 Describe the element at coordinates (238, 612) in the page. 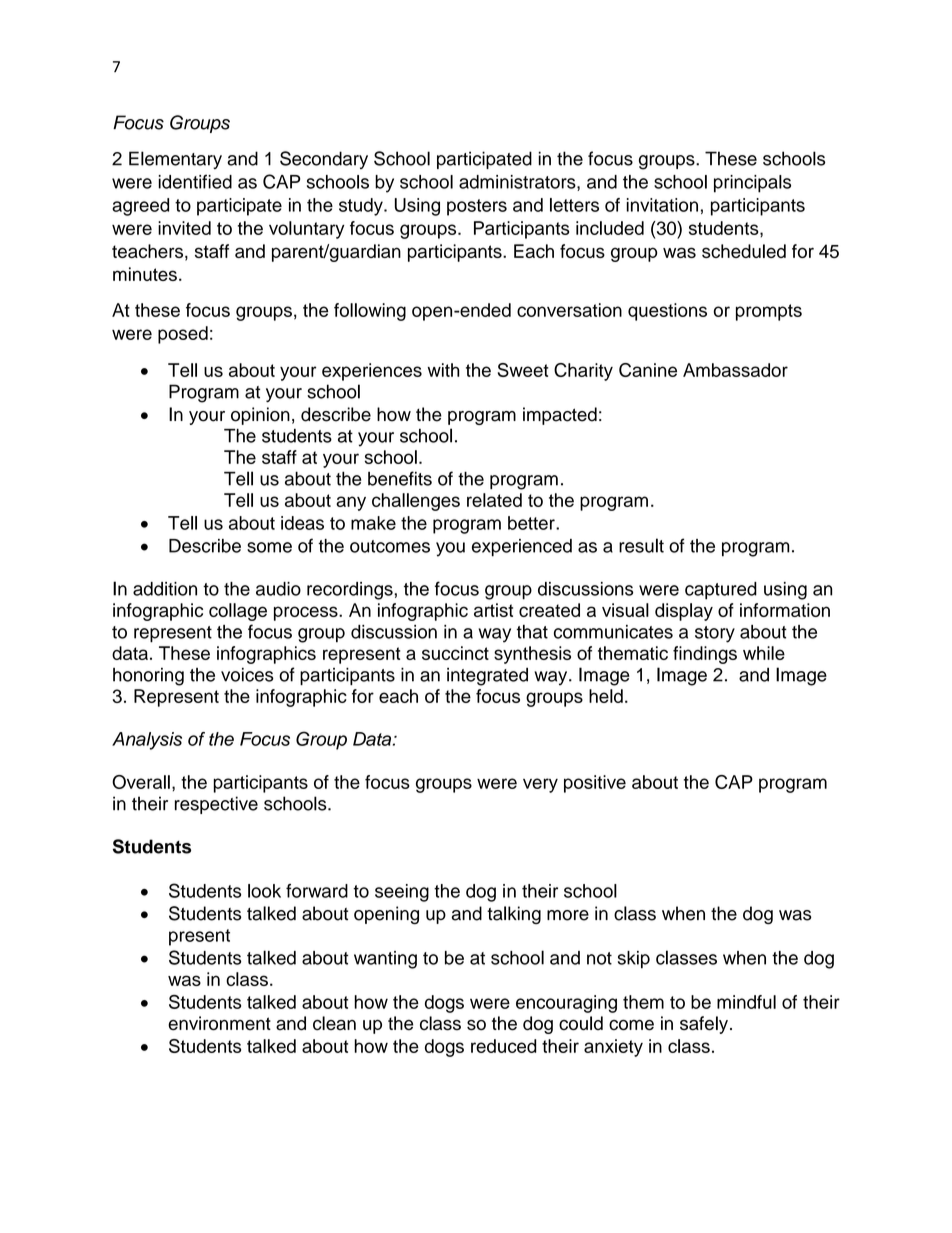

I see `collage` at that location.
